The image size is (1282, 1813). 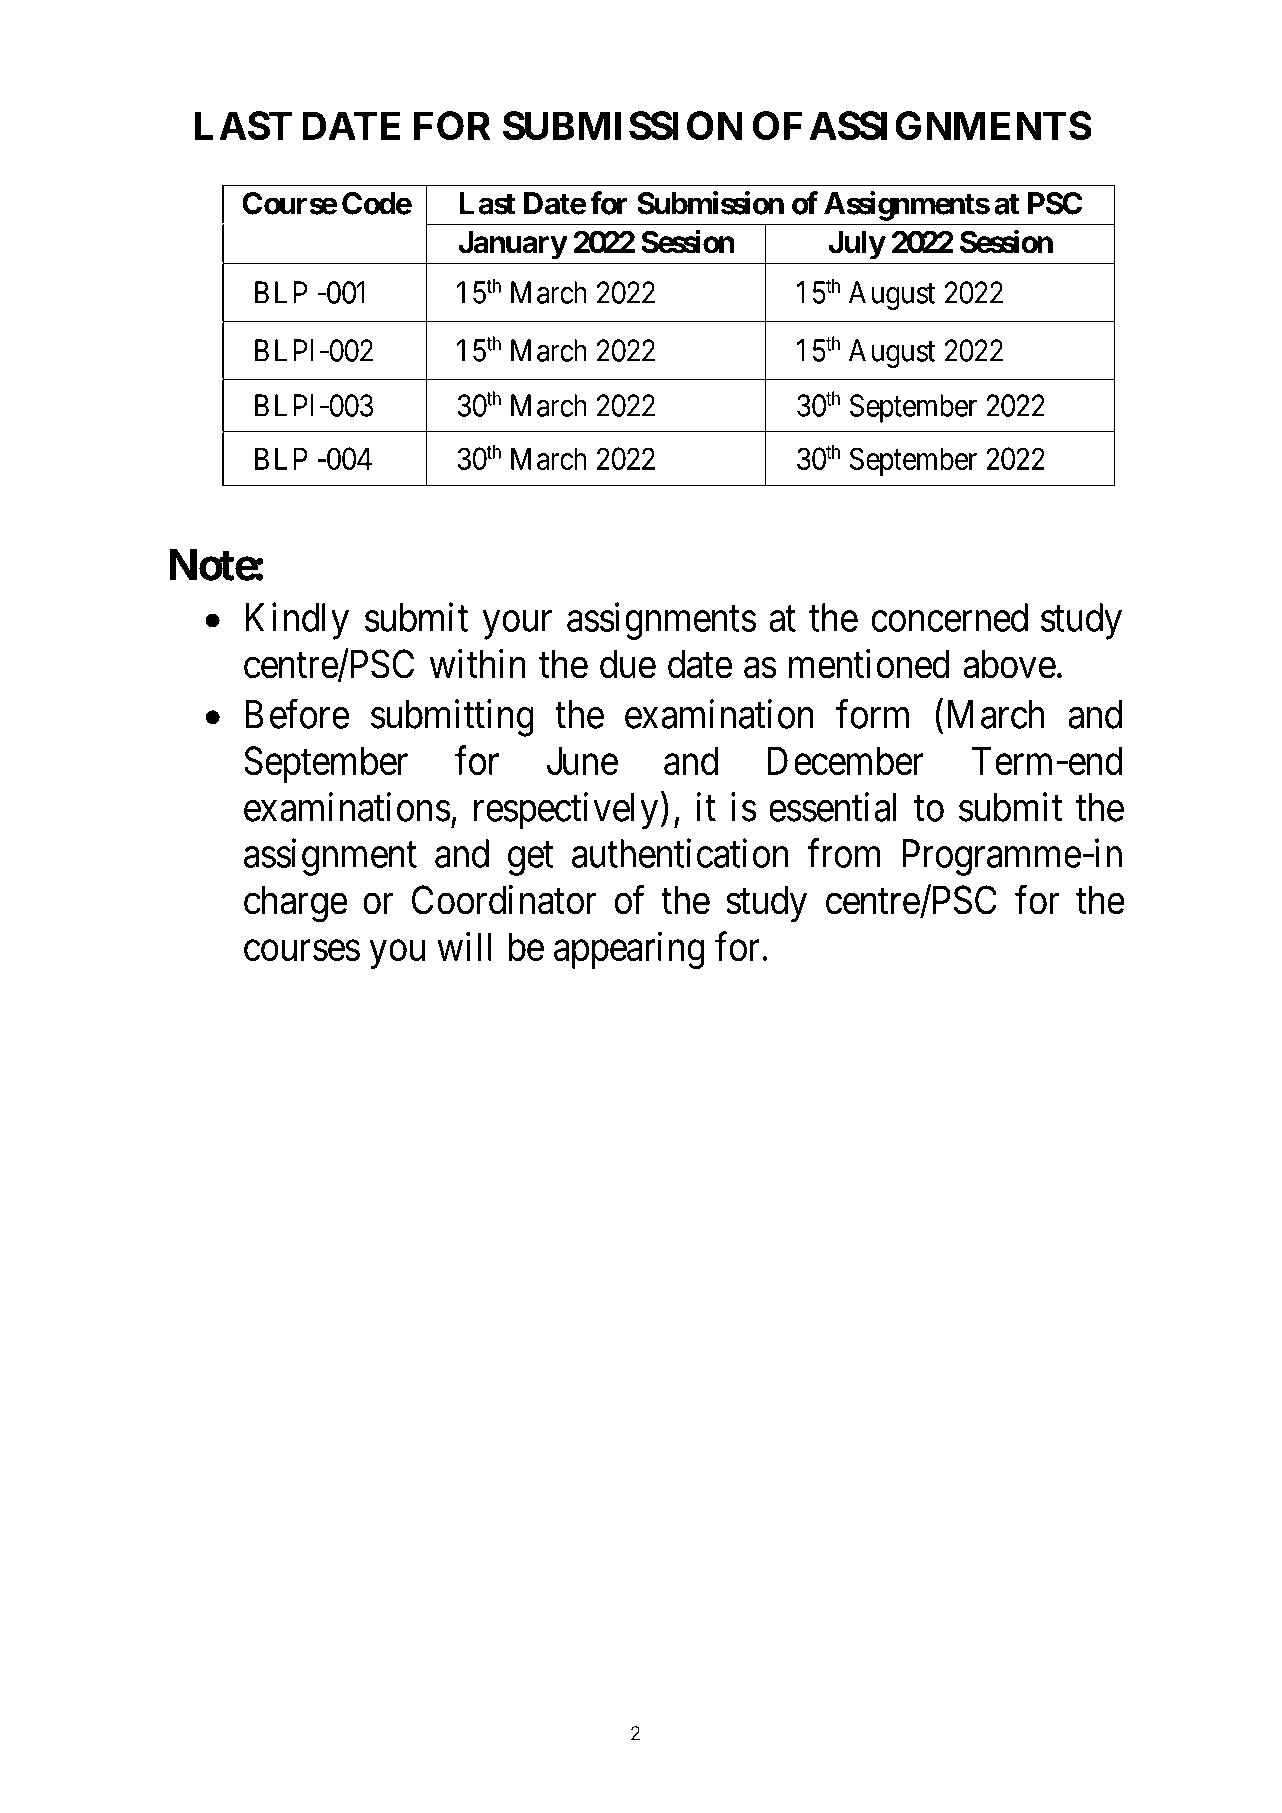 What do you see at coordinates (517, 625) in the screenshot?
I see `your` at bounding box center [517, 625].
